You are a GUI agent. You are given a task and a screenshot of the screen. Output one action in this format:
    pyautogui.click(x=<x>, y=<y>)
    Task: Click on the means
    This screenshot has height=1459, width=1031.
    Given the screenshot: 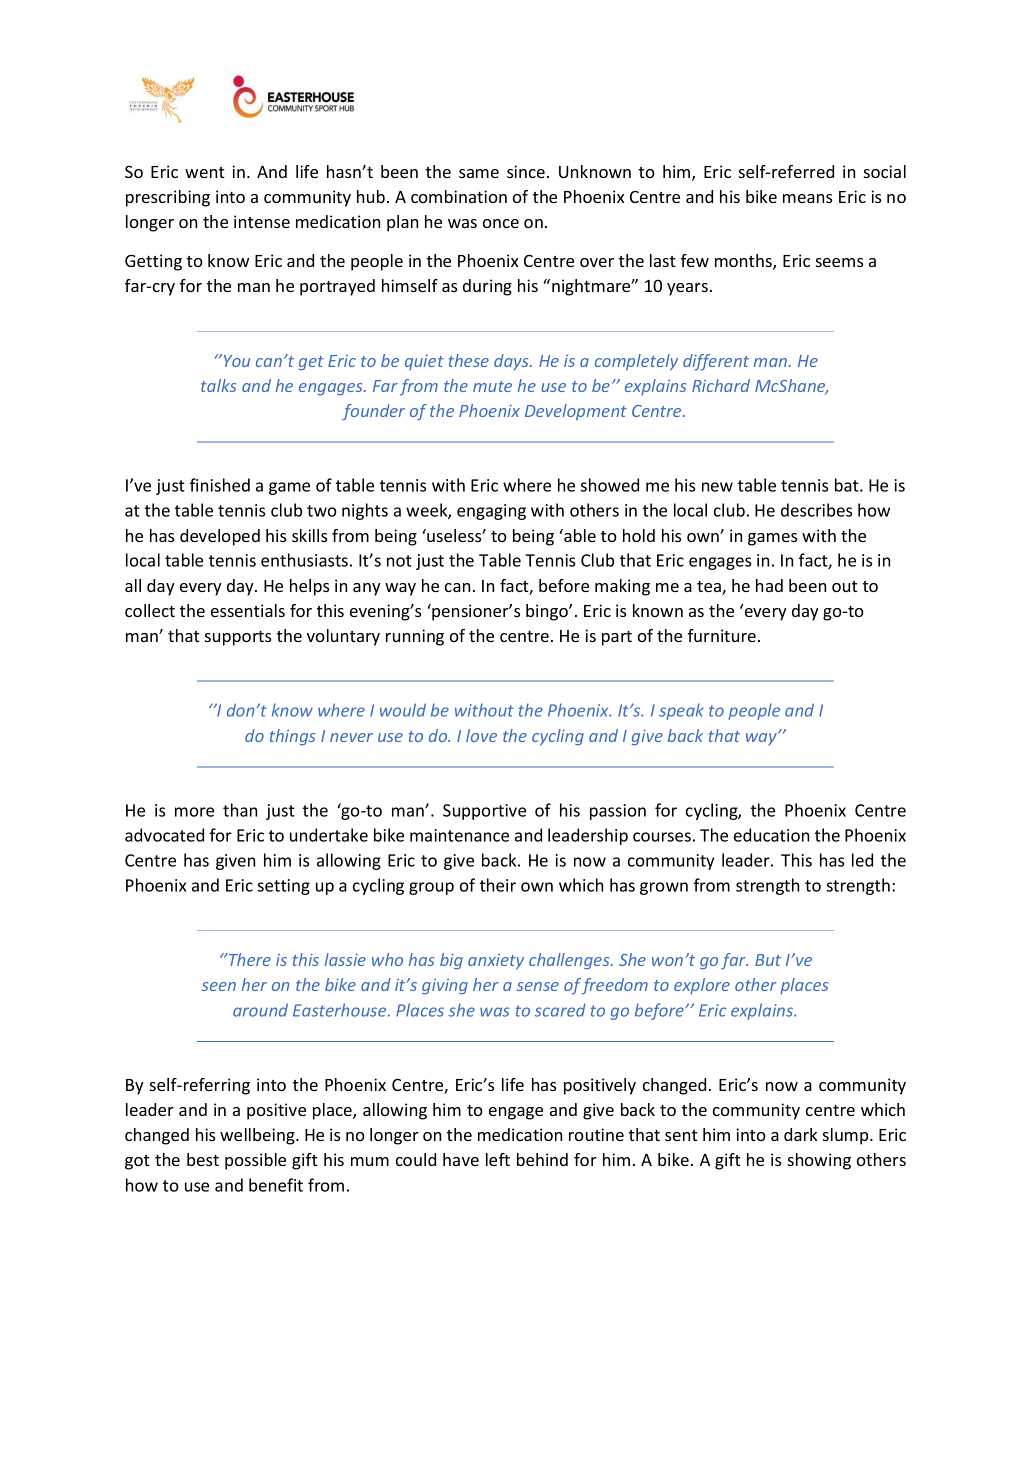 What is the action you would take?
    pyautogui.click(x=807, y=198)
